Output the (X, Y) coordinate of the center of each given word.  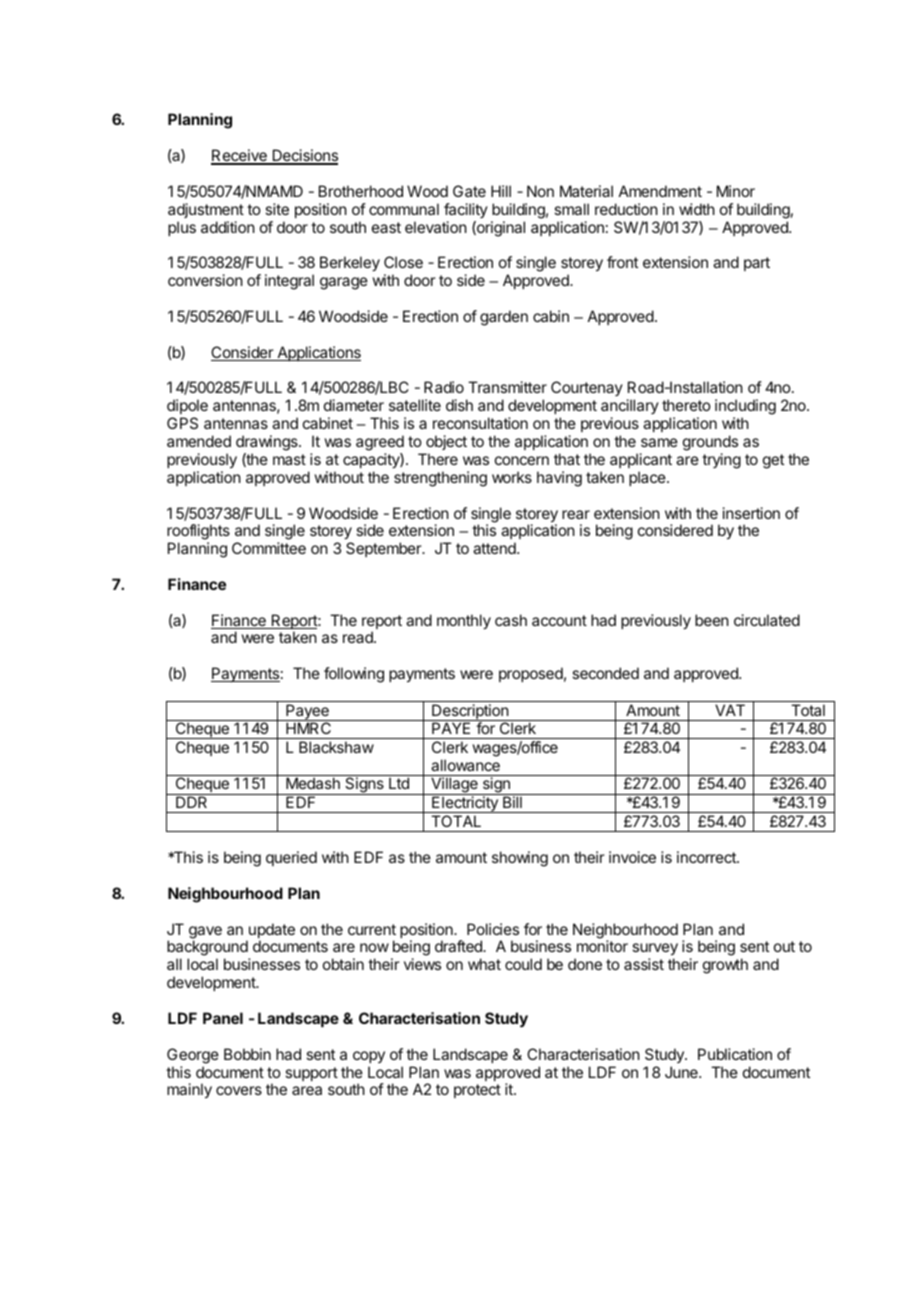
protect (477, 1091)
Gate (469, 191)
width (697, 209)
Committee (269, 548)
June (682, 1072)
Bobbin (247, 1054)
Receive (240, 157)
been (712, 620)
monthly (464, 622)
